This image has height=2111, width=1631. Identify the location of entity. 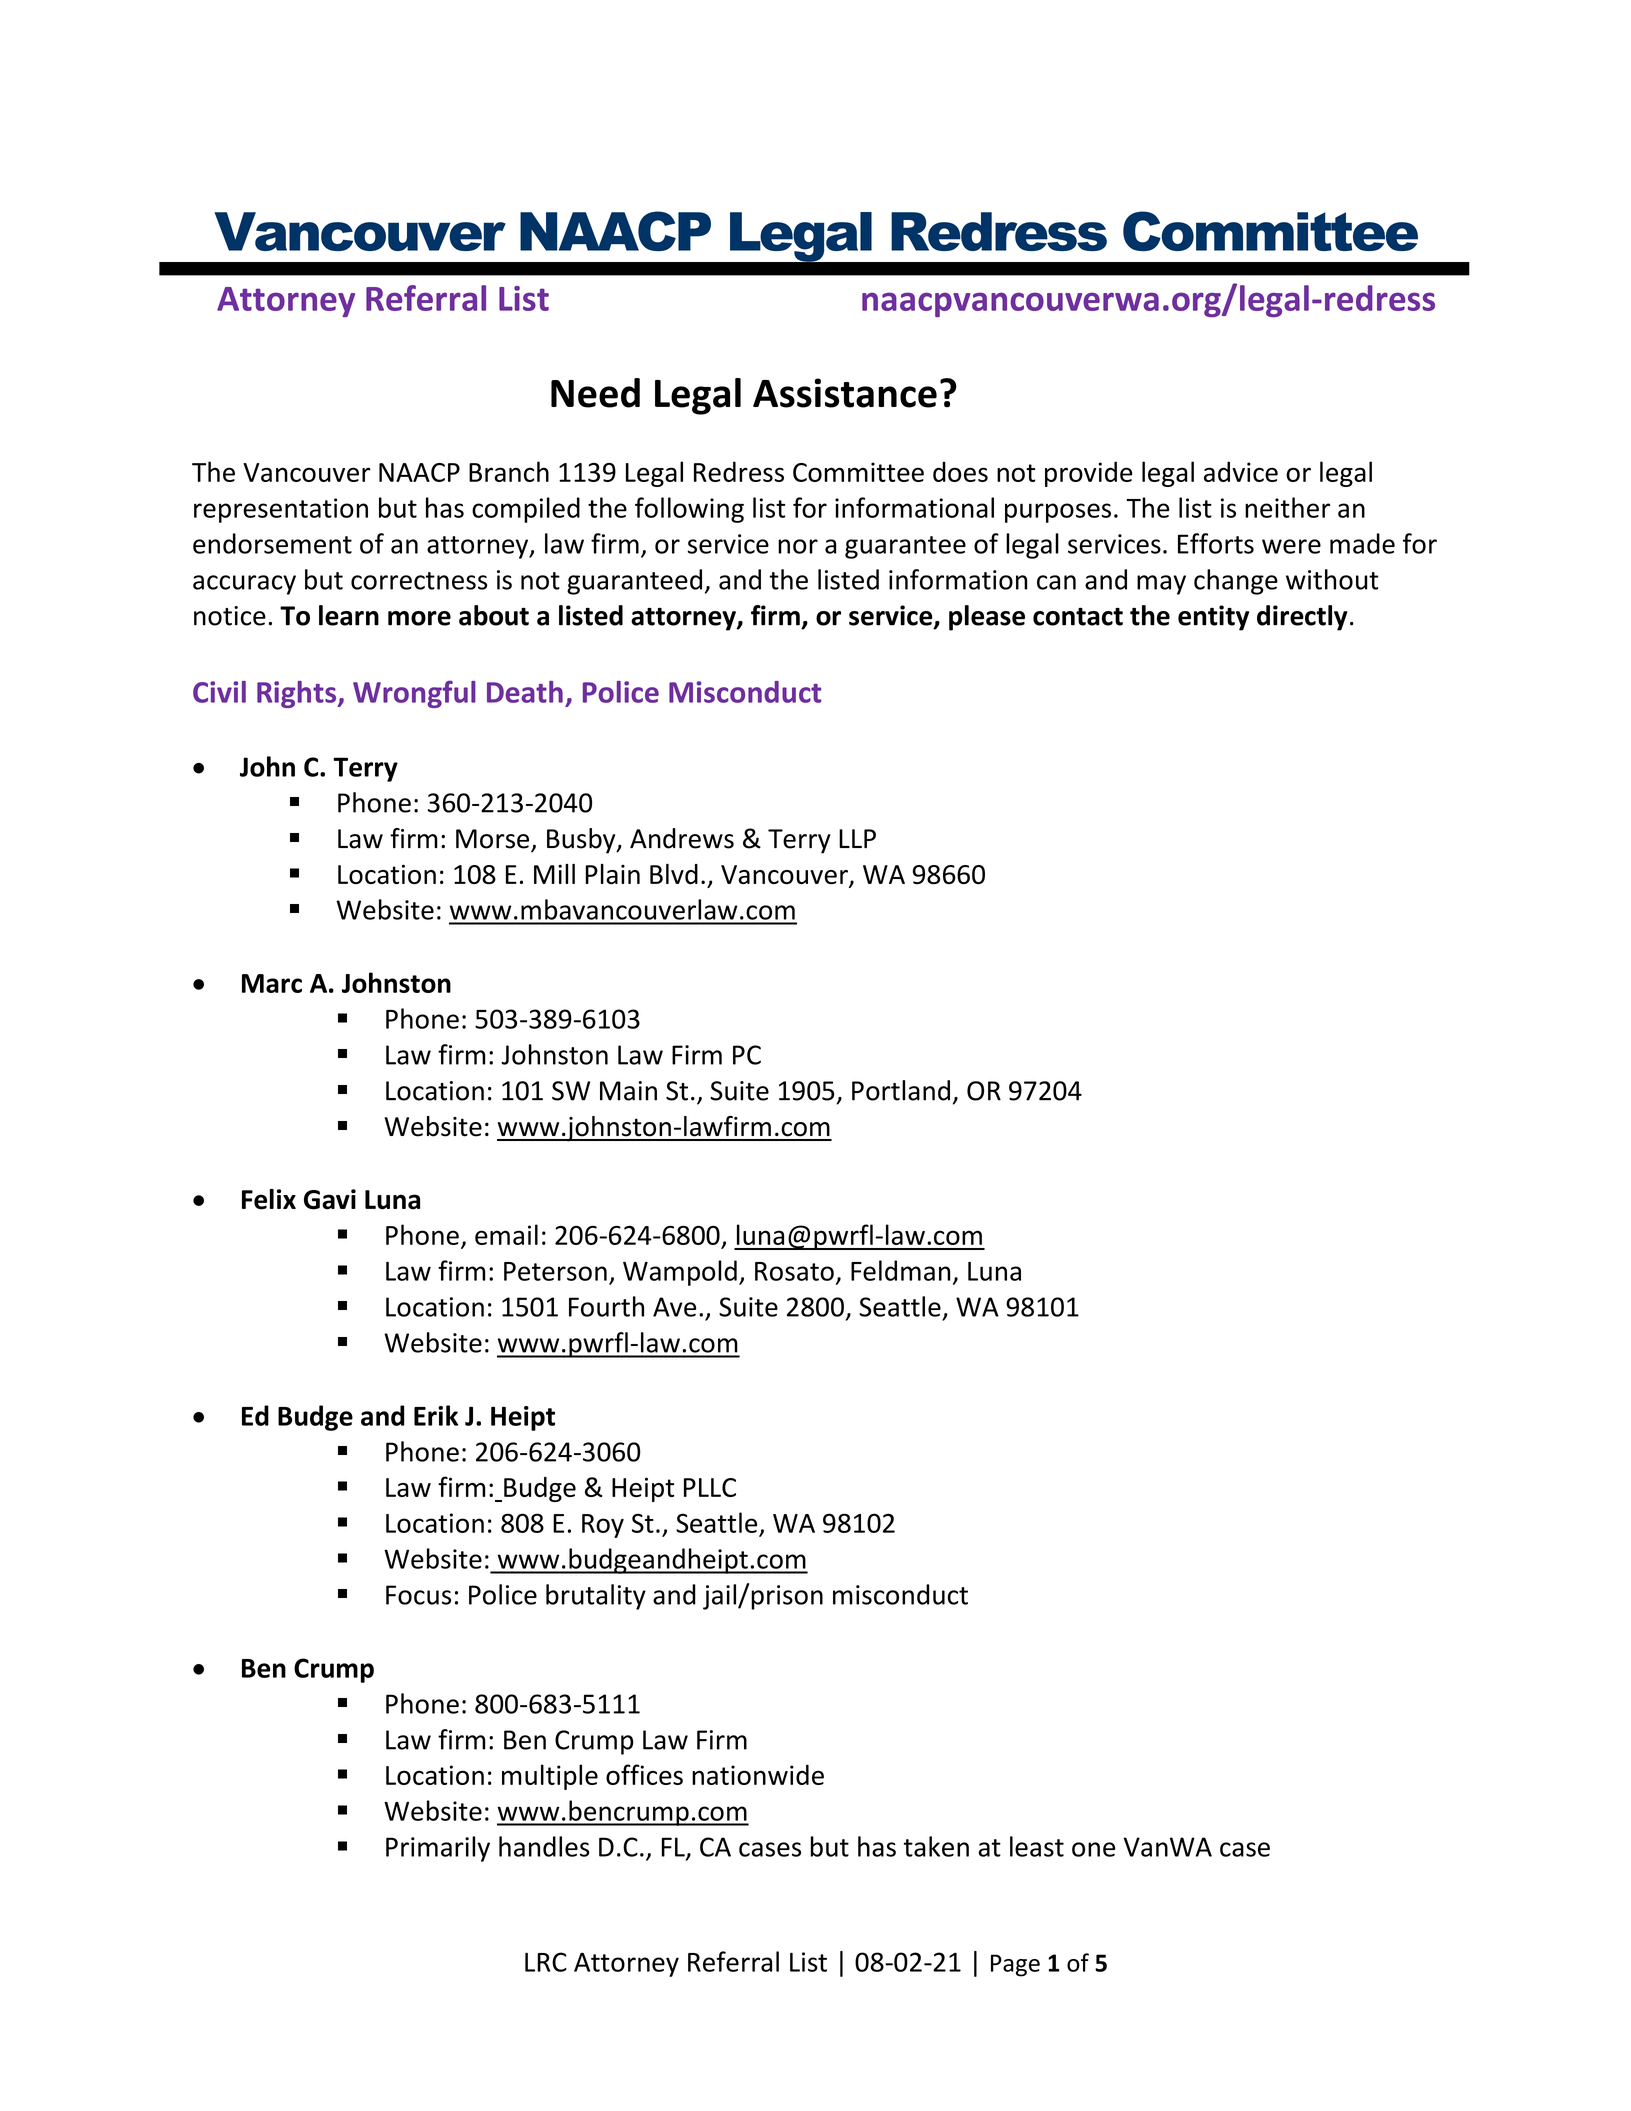
(1213, 618).
